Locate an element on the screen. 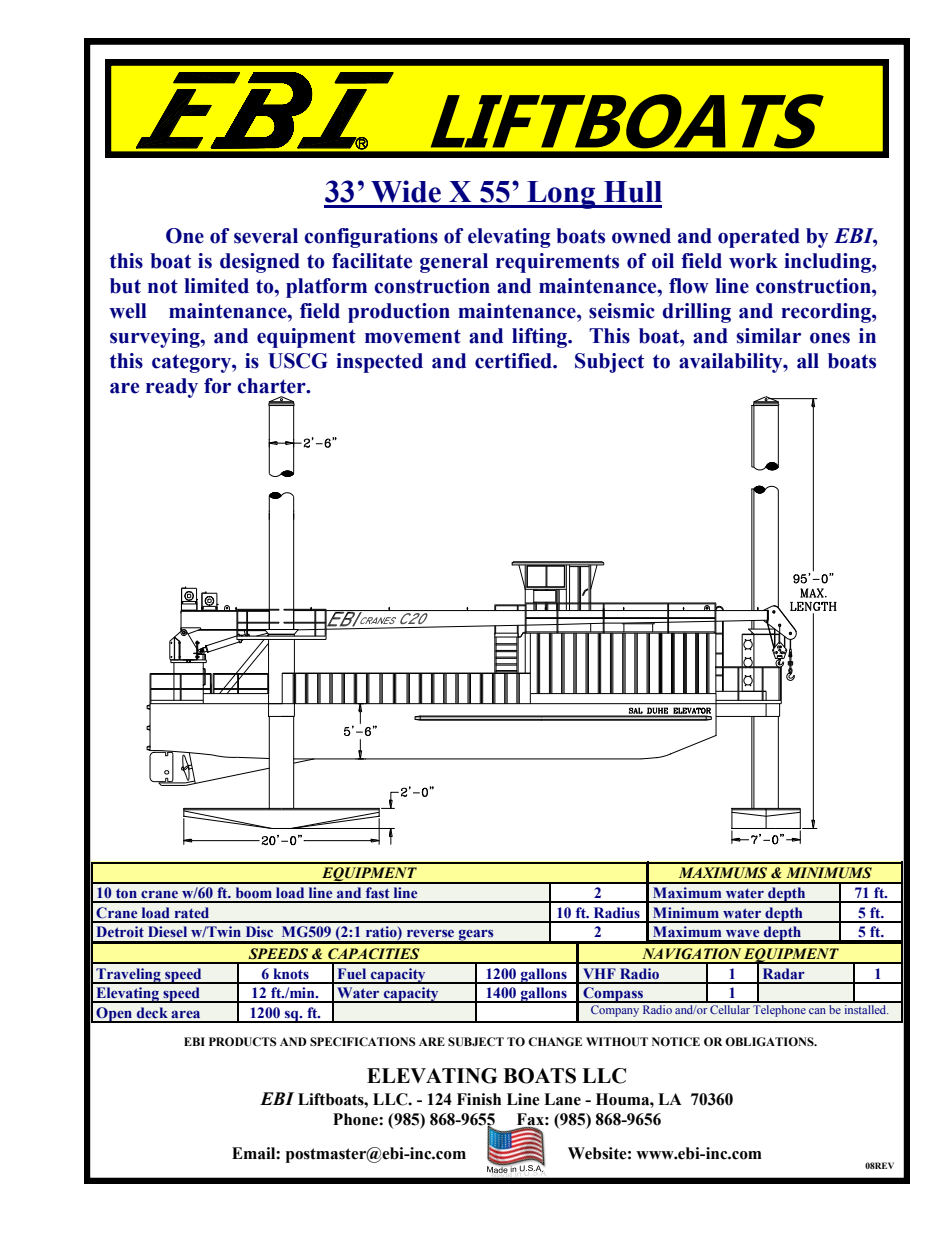 The height and width of the screenshot is (1233, 952). several is located at coordinates (266, 236).
